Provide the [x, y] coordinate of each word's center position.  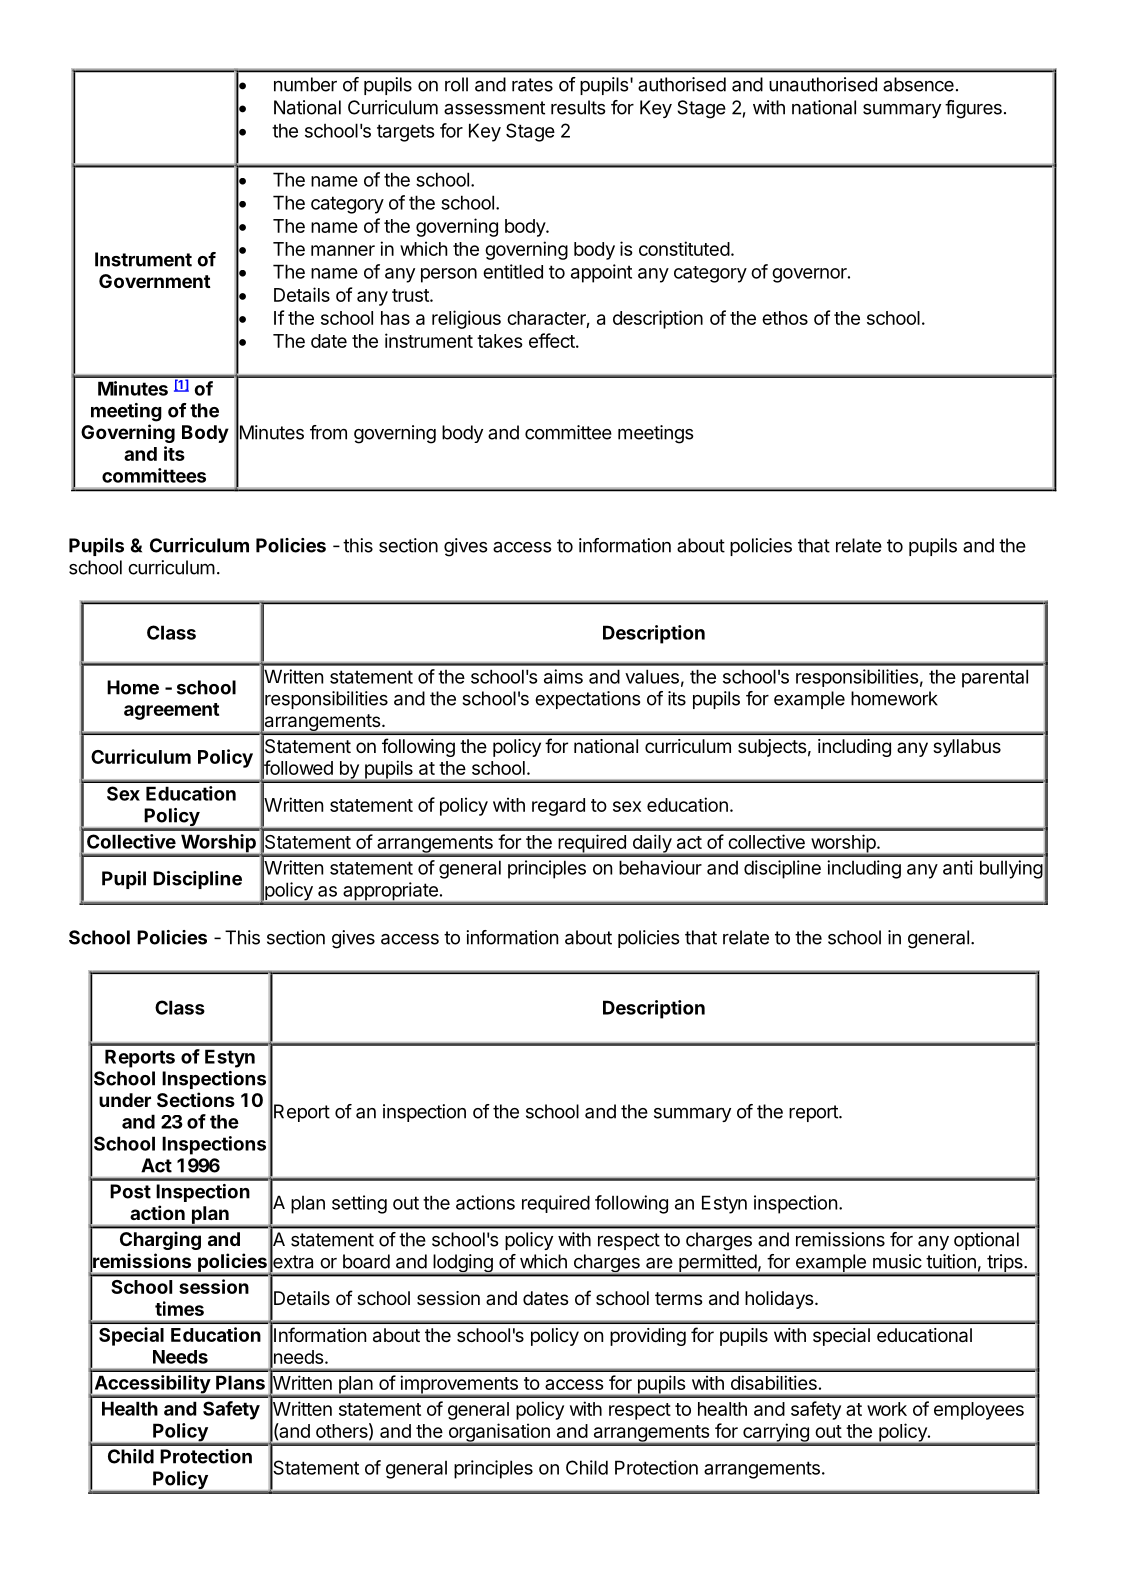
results [578, 107]
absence [918, 84]
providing [648, 1337]
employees [979, 1411]
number [305, 84]
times [179, 1308]
